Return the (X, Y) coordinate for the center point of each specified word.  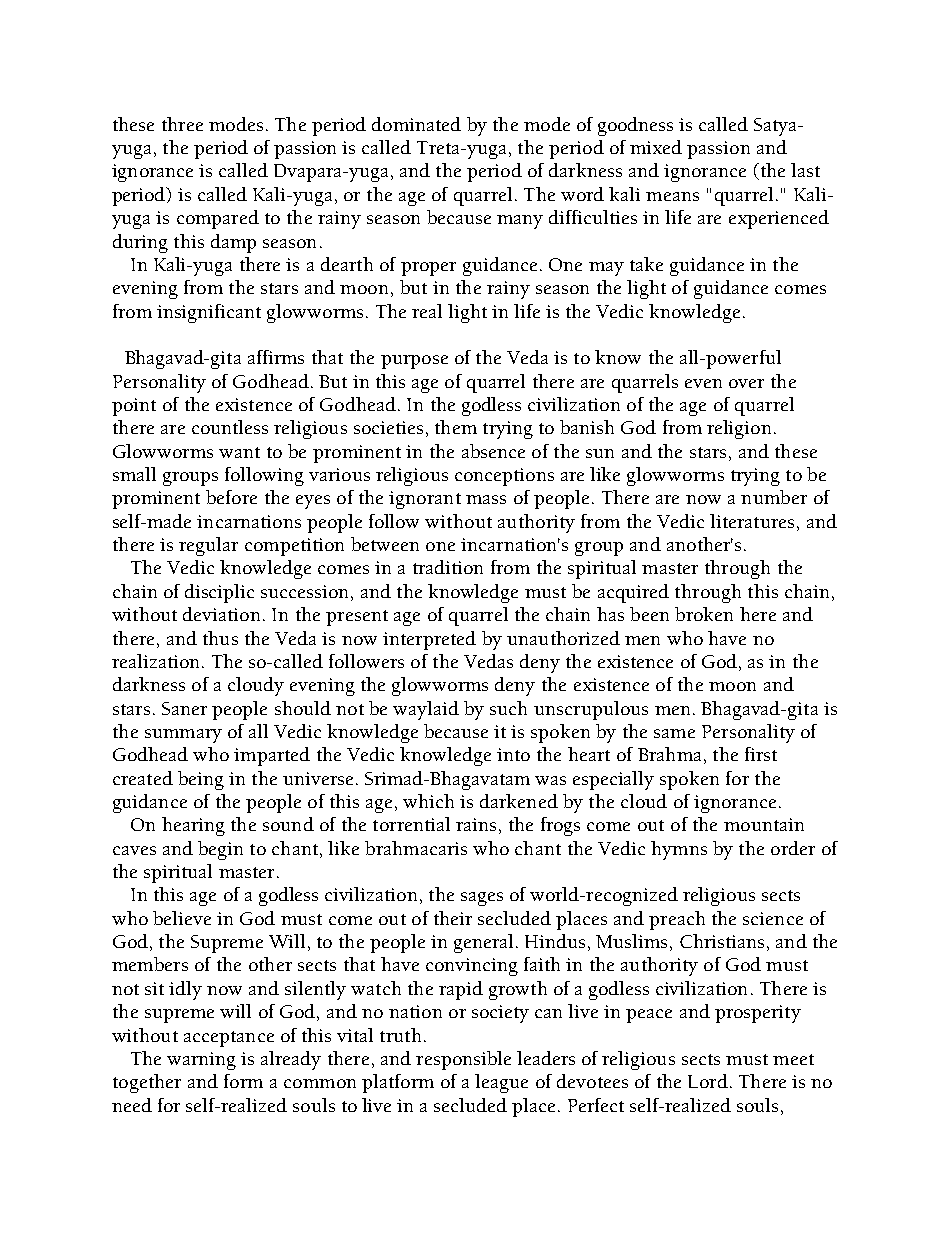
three (182, 124)
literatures (752, 521)
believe (182, 918)
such (508, 708)
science (773, 918)
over (746, 383)
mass (486, 499)
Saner (184, 708)
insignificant (209, 313)
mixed (656, 147)
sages (482, 899)
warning (201, 1061)
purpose (414, 362)
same (674, 733)
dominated (416, 124)
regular (208, 546)
